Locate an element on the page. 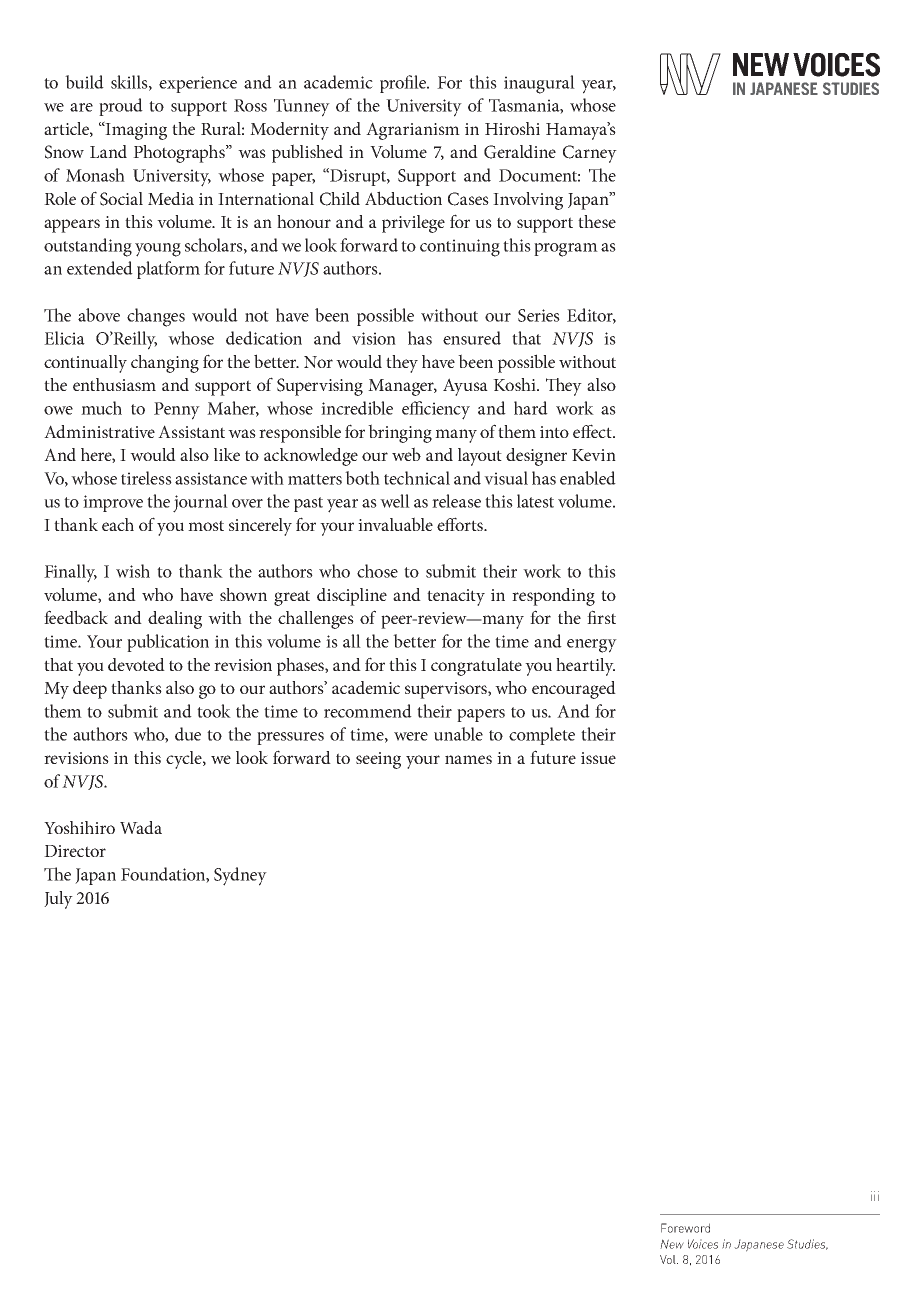 The image size is (924, 1308). tireless is located at coordinates (146, 478).
